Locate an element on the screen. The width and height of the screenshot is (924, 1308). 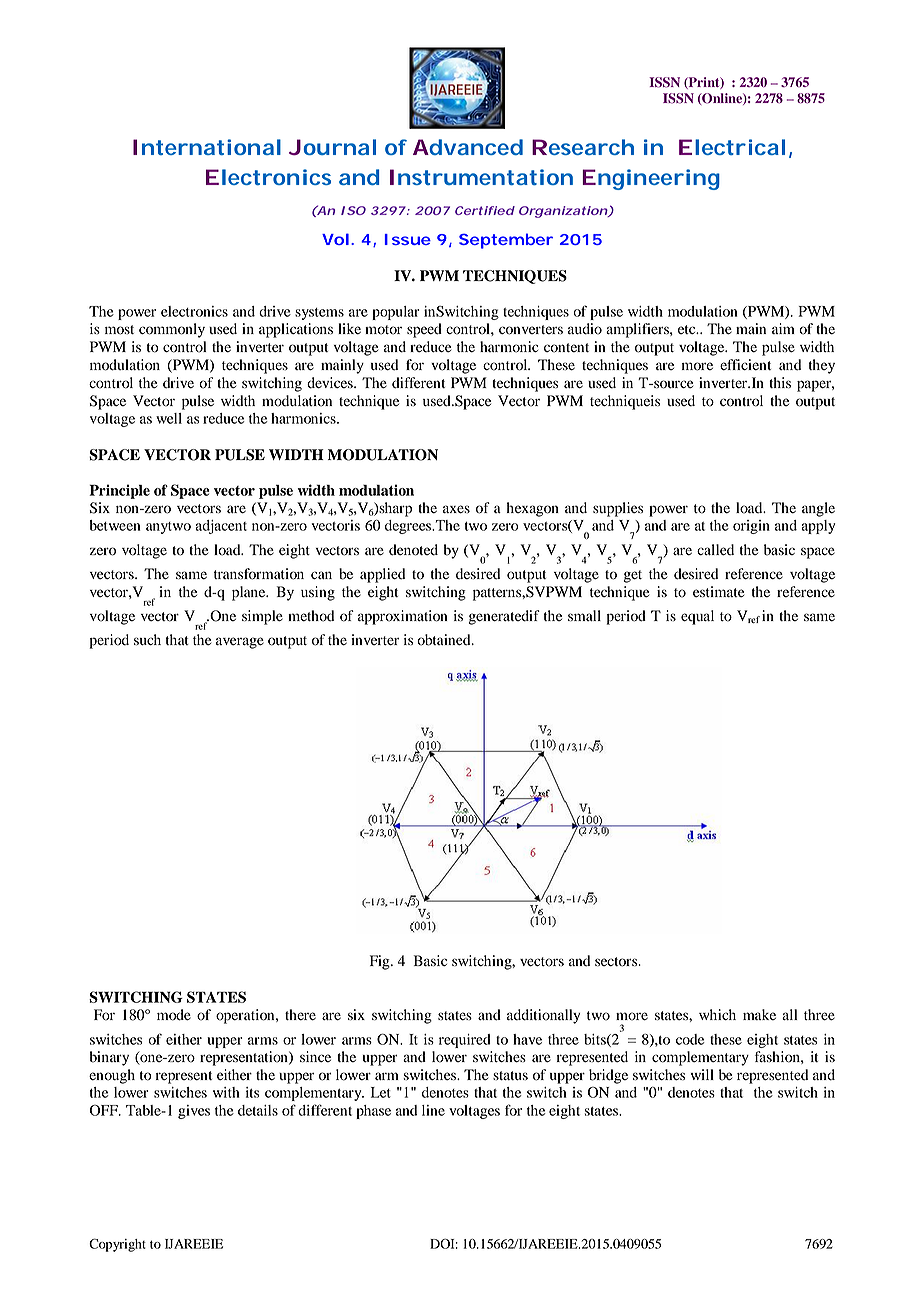
Copyright is located at coordinates (117, 1245).
